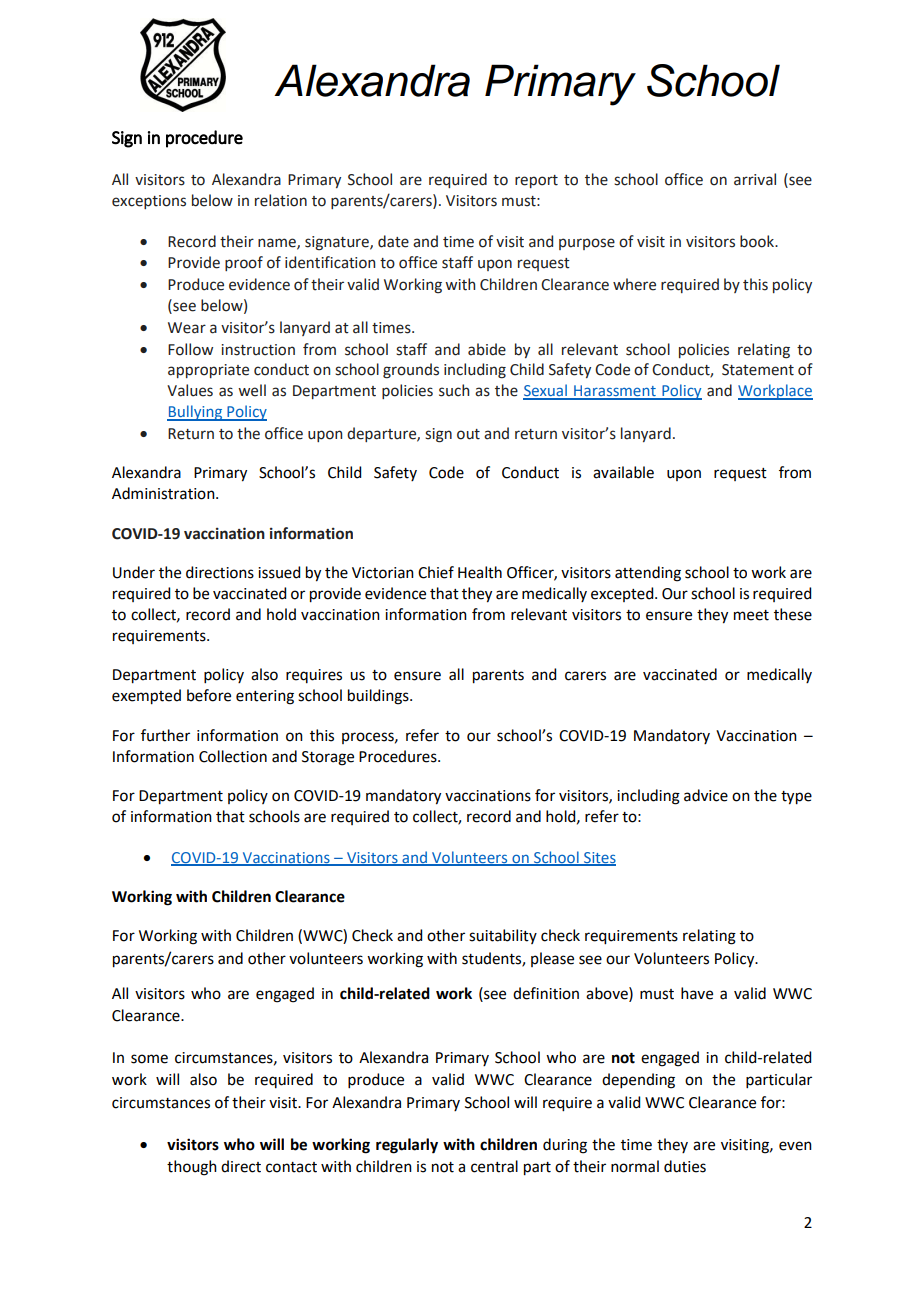 This screenshot has height=1308, width=924. Describe the element at coordinates (149, 202) in the screenshot. I see `exceptions` at that location.
